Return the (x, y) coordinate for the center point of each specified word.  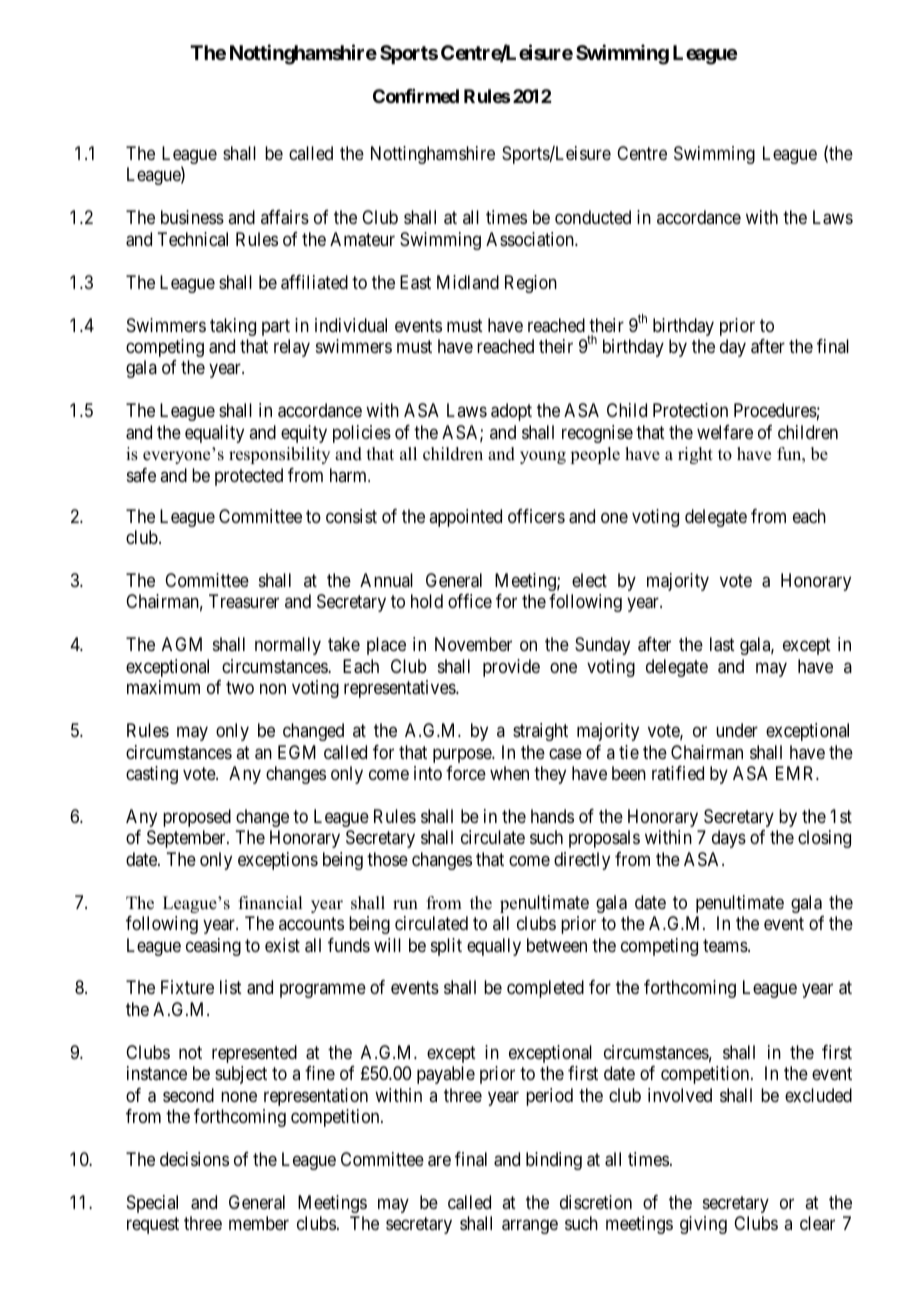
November (473, 644)
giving (703, 1225)
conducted (593, 217)
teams (725, 946)
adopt (511, 412)
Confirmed (416, 96)
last (722, 644)
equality (214, 434)
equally (494, 947)
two (240, 687)
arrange (530, 1227)
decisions (194, 1159)
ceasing (213, 947)
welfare (725, 432)
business (192, 217)
